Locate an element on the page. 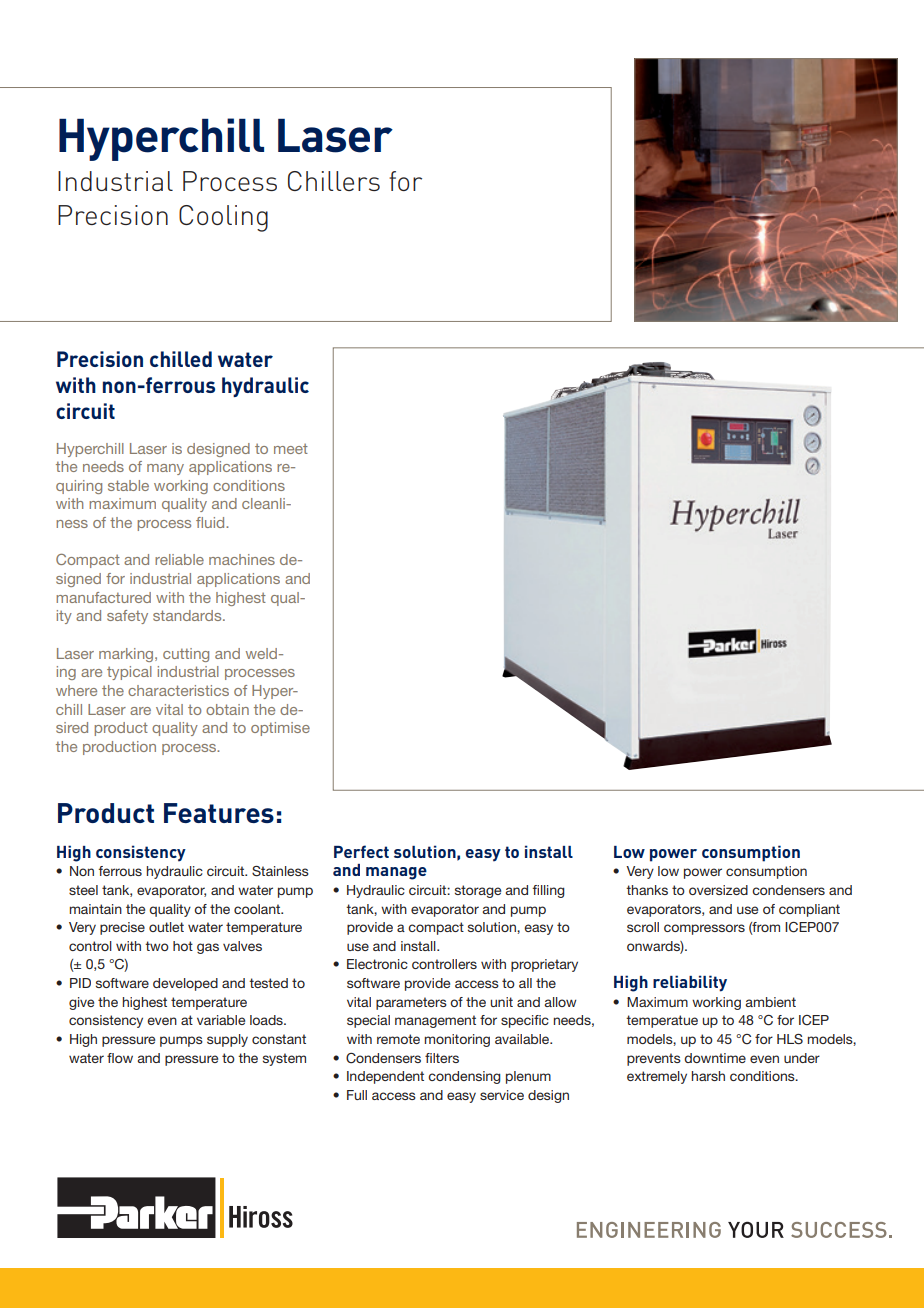 The image size is (924, 1308). flow is located at coordinates (120, 1058).
